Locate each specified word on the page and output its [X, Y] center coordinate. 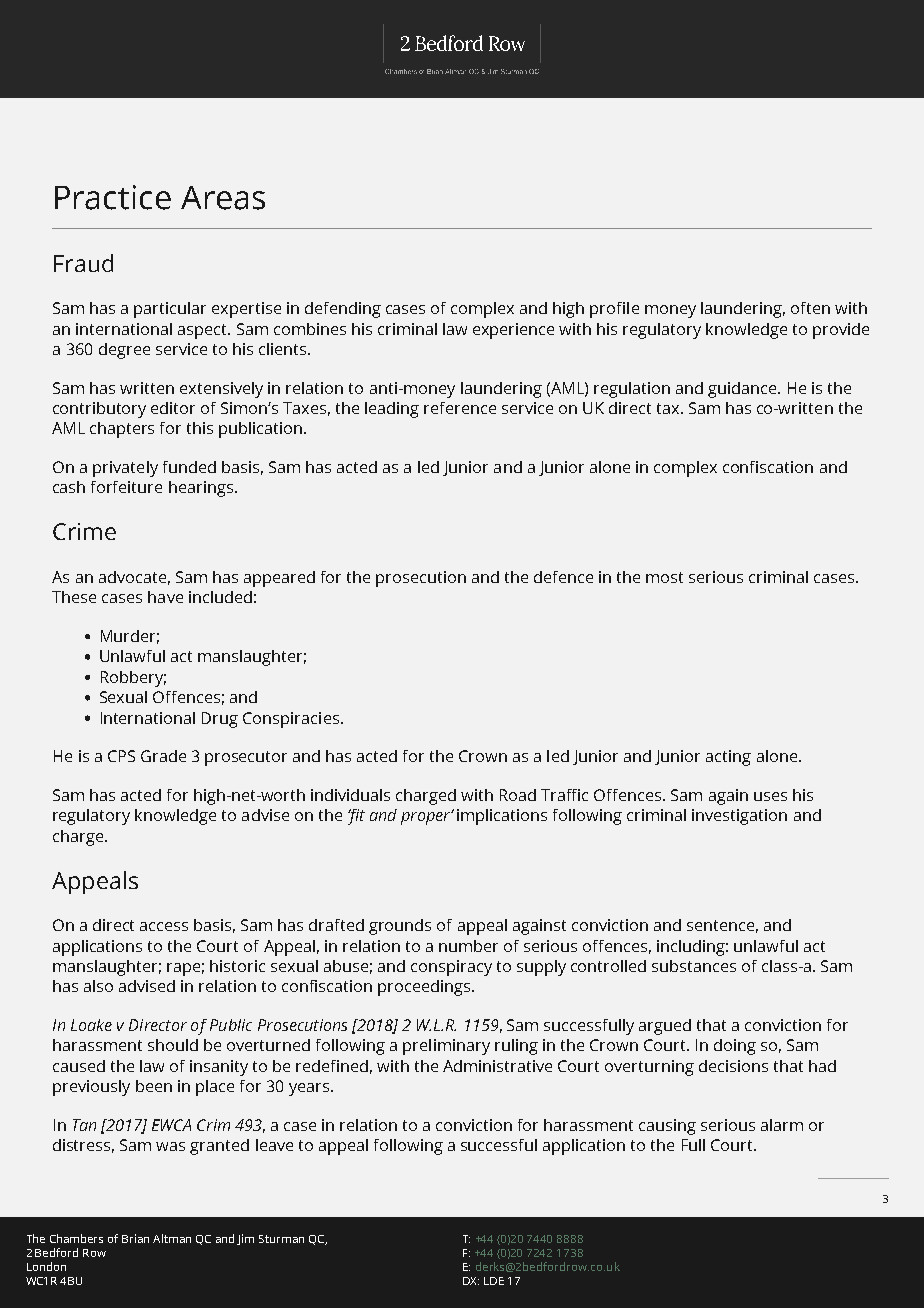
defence [563, 577]
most [664, 577]
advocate [132, 577]
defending [343, 310]
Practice [113, 197]
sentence [720, 925]
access [164, 926]
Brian [135, 1238]
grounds [400, 927]
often [810, 308]
